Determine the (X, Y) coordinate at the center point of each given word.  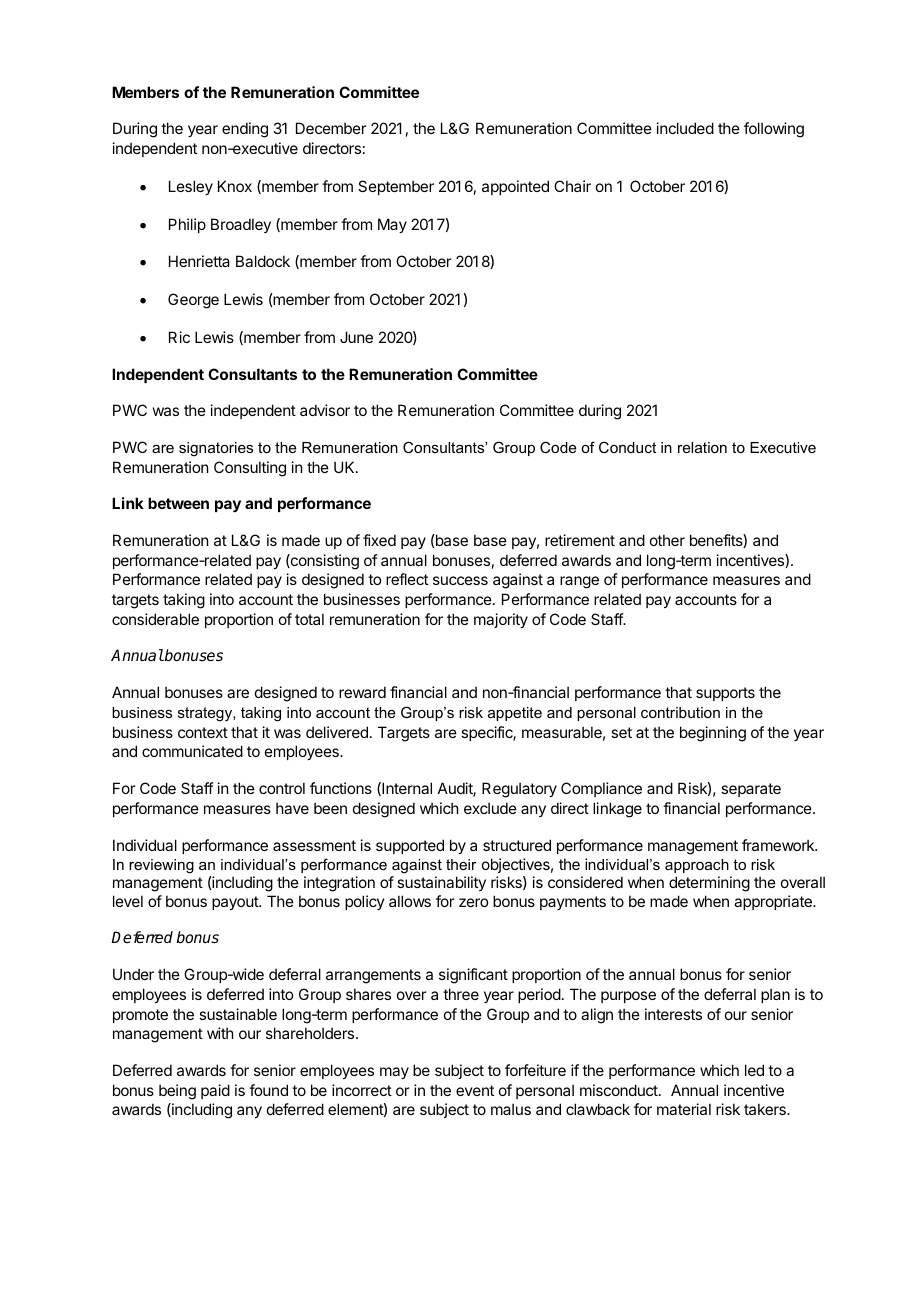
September (396, 187)
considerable (155, 619)
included (685, 128)
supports (725, 694)
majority (501, 620)
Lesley (191, 187)
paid (215, 1091)
